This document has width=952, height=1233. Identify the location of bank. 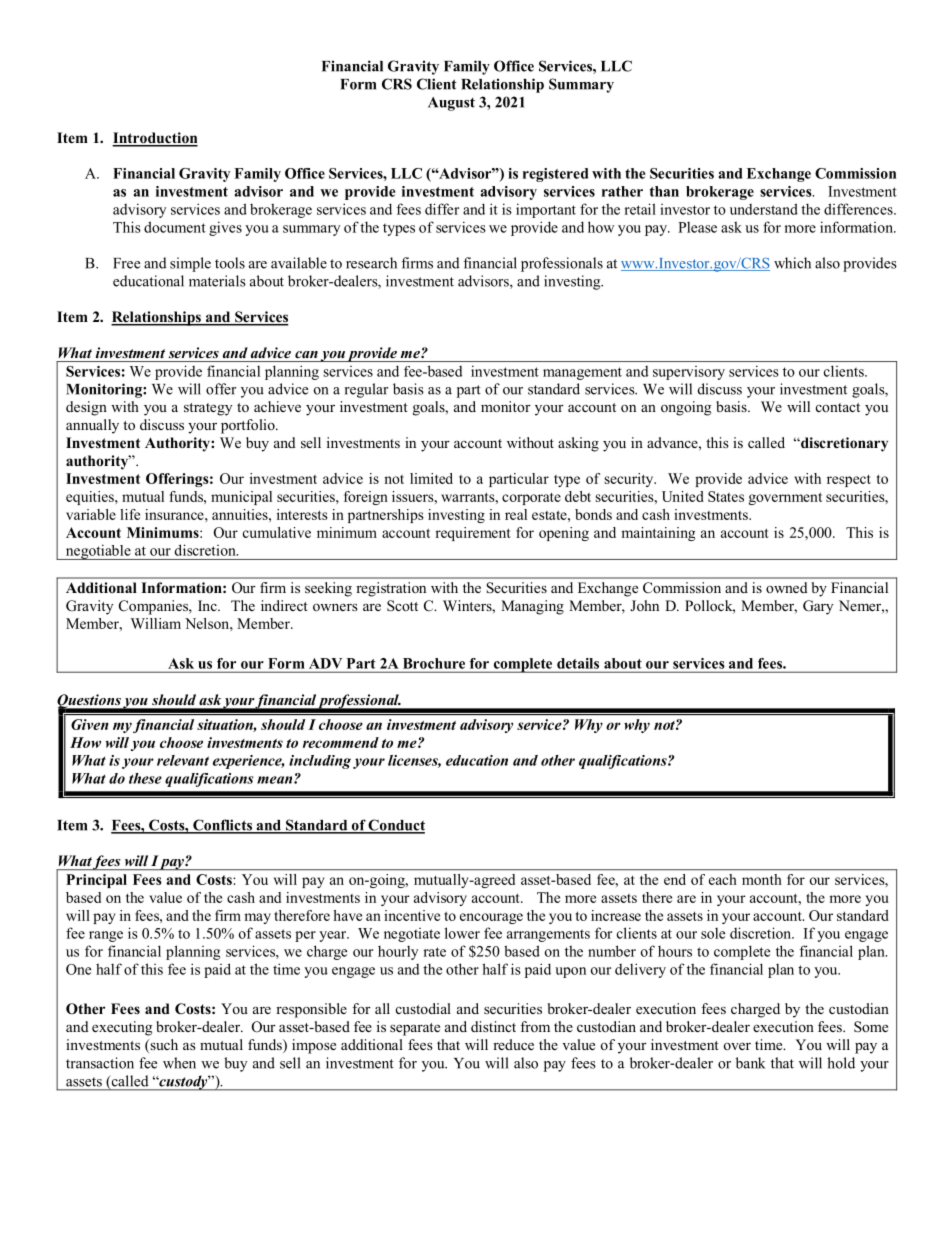
(750, 1063).
